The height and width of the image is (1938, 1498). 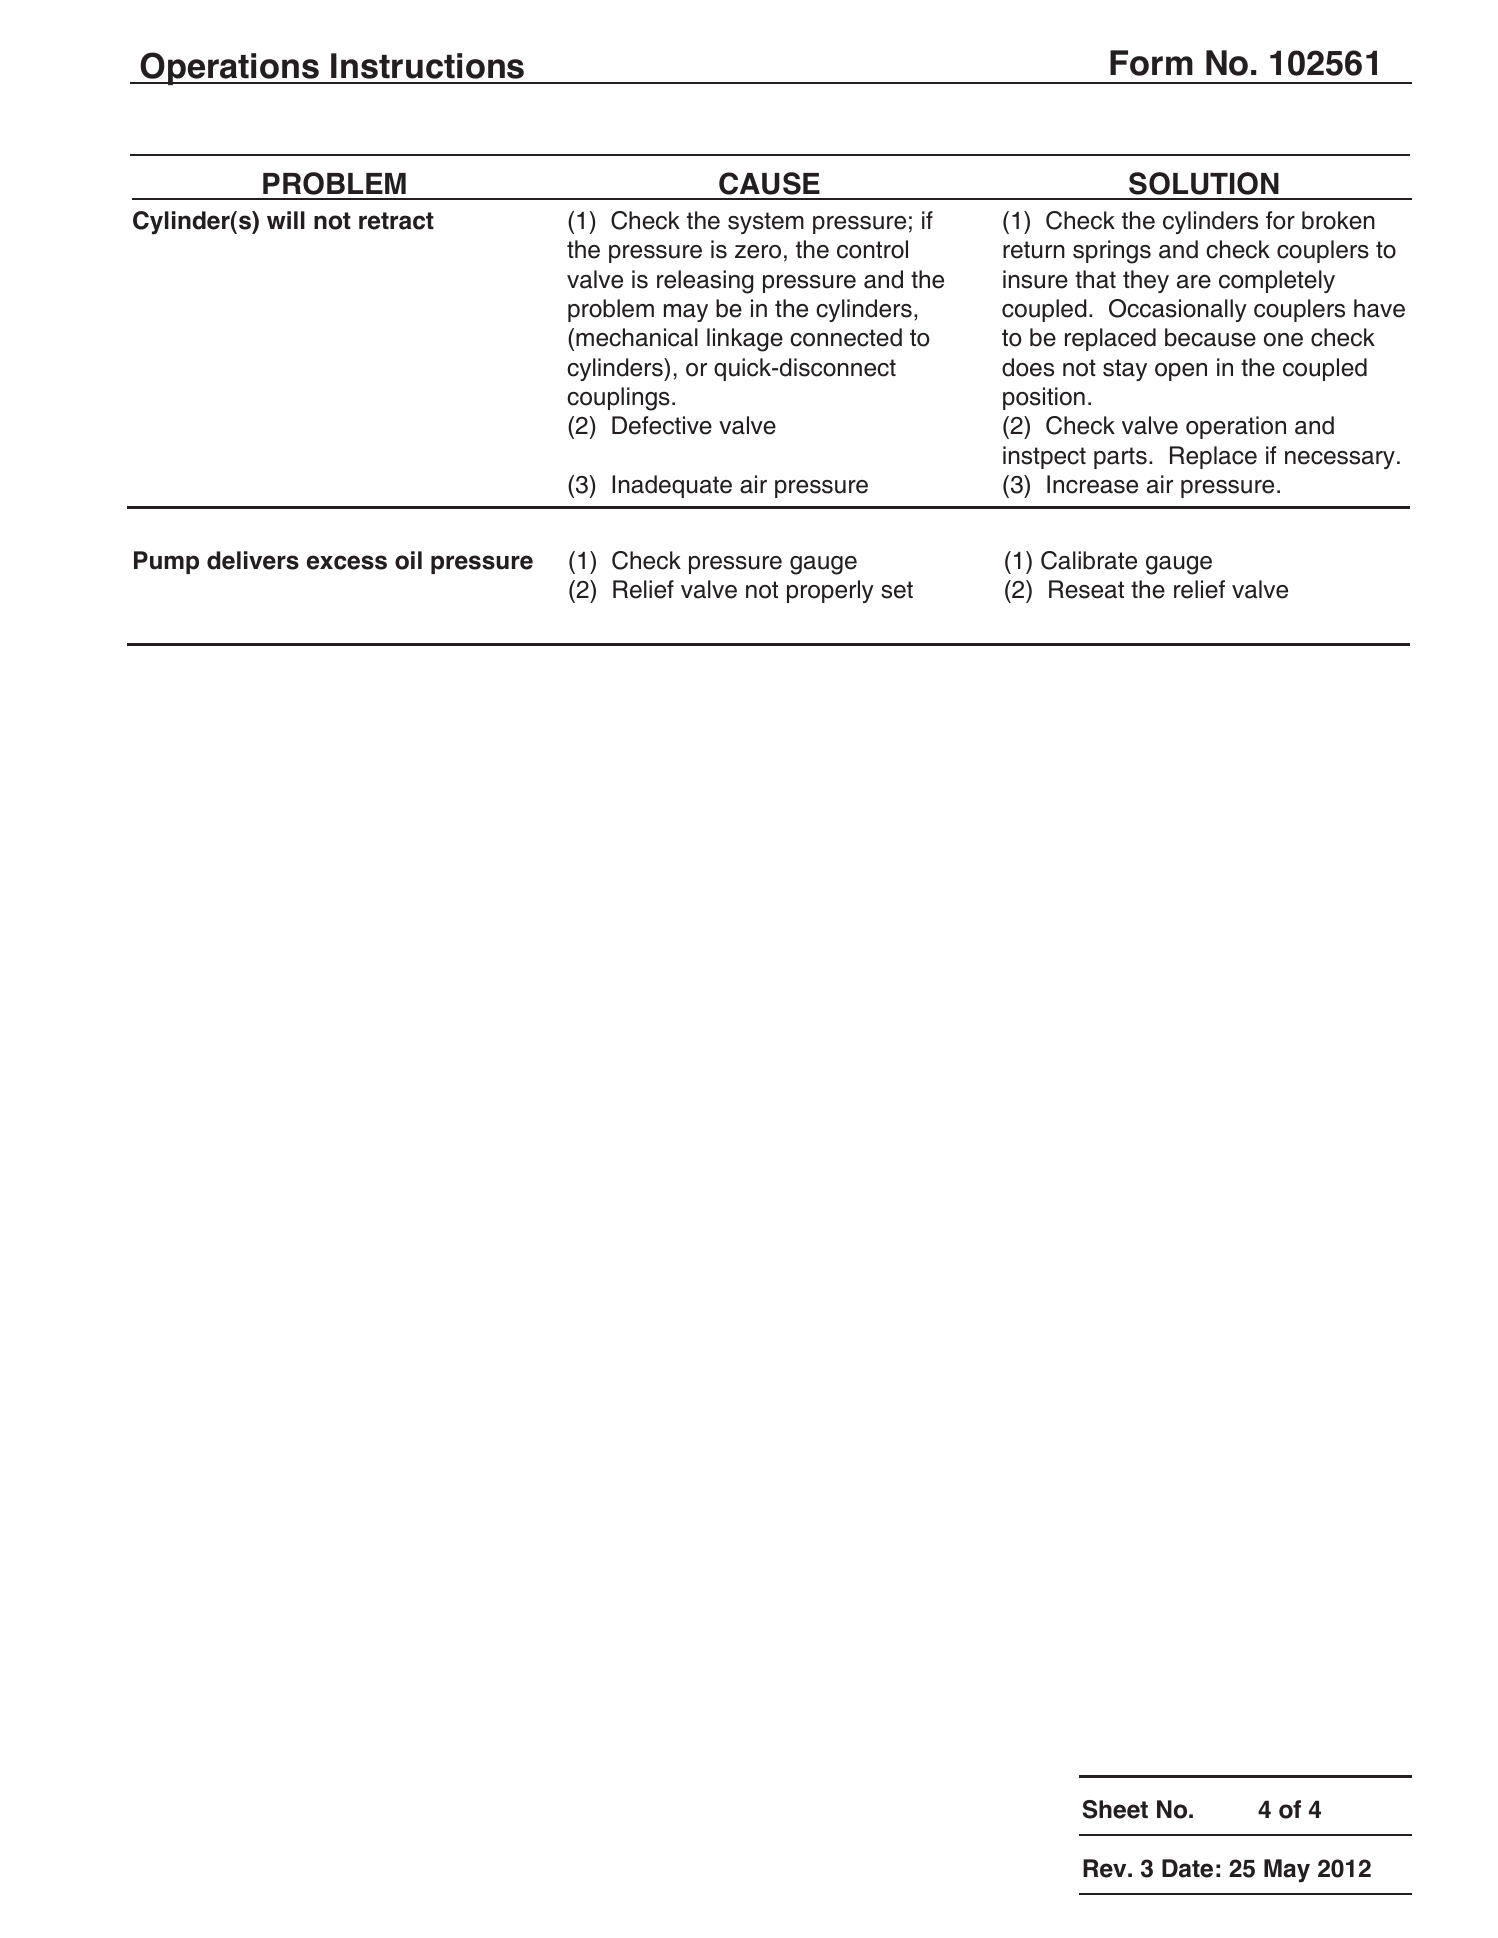 What do you see at coordinates (1151, 63) in the image?
I see `Form` at bounding box center [1151, 63].
